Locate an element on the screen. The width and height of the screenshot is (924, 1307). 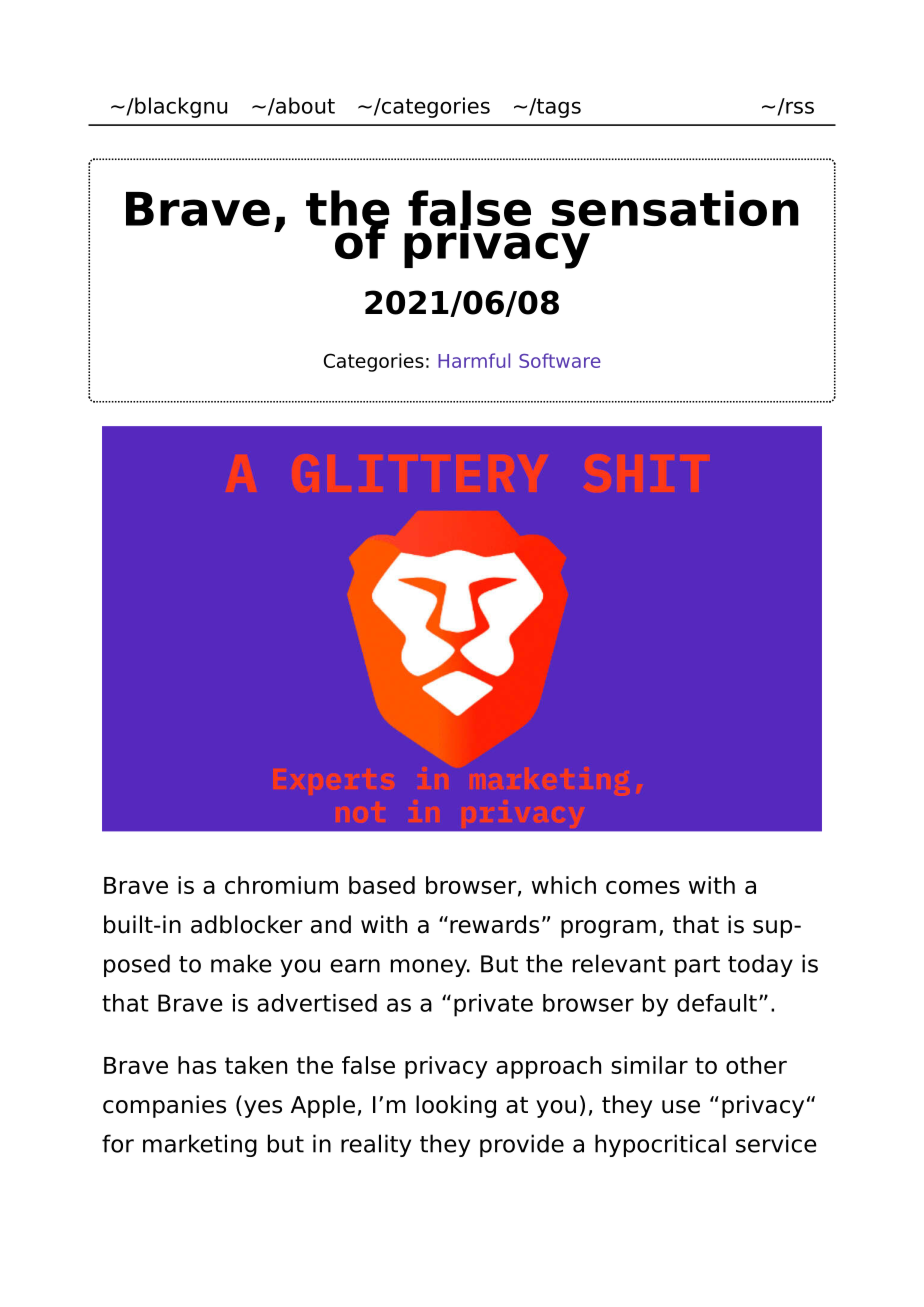
comes is located at coordinates (643, 887).
